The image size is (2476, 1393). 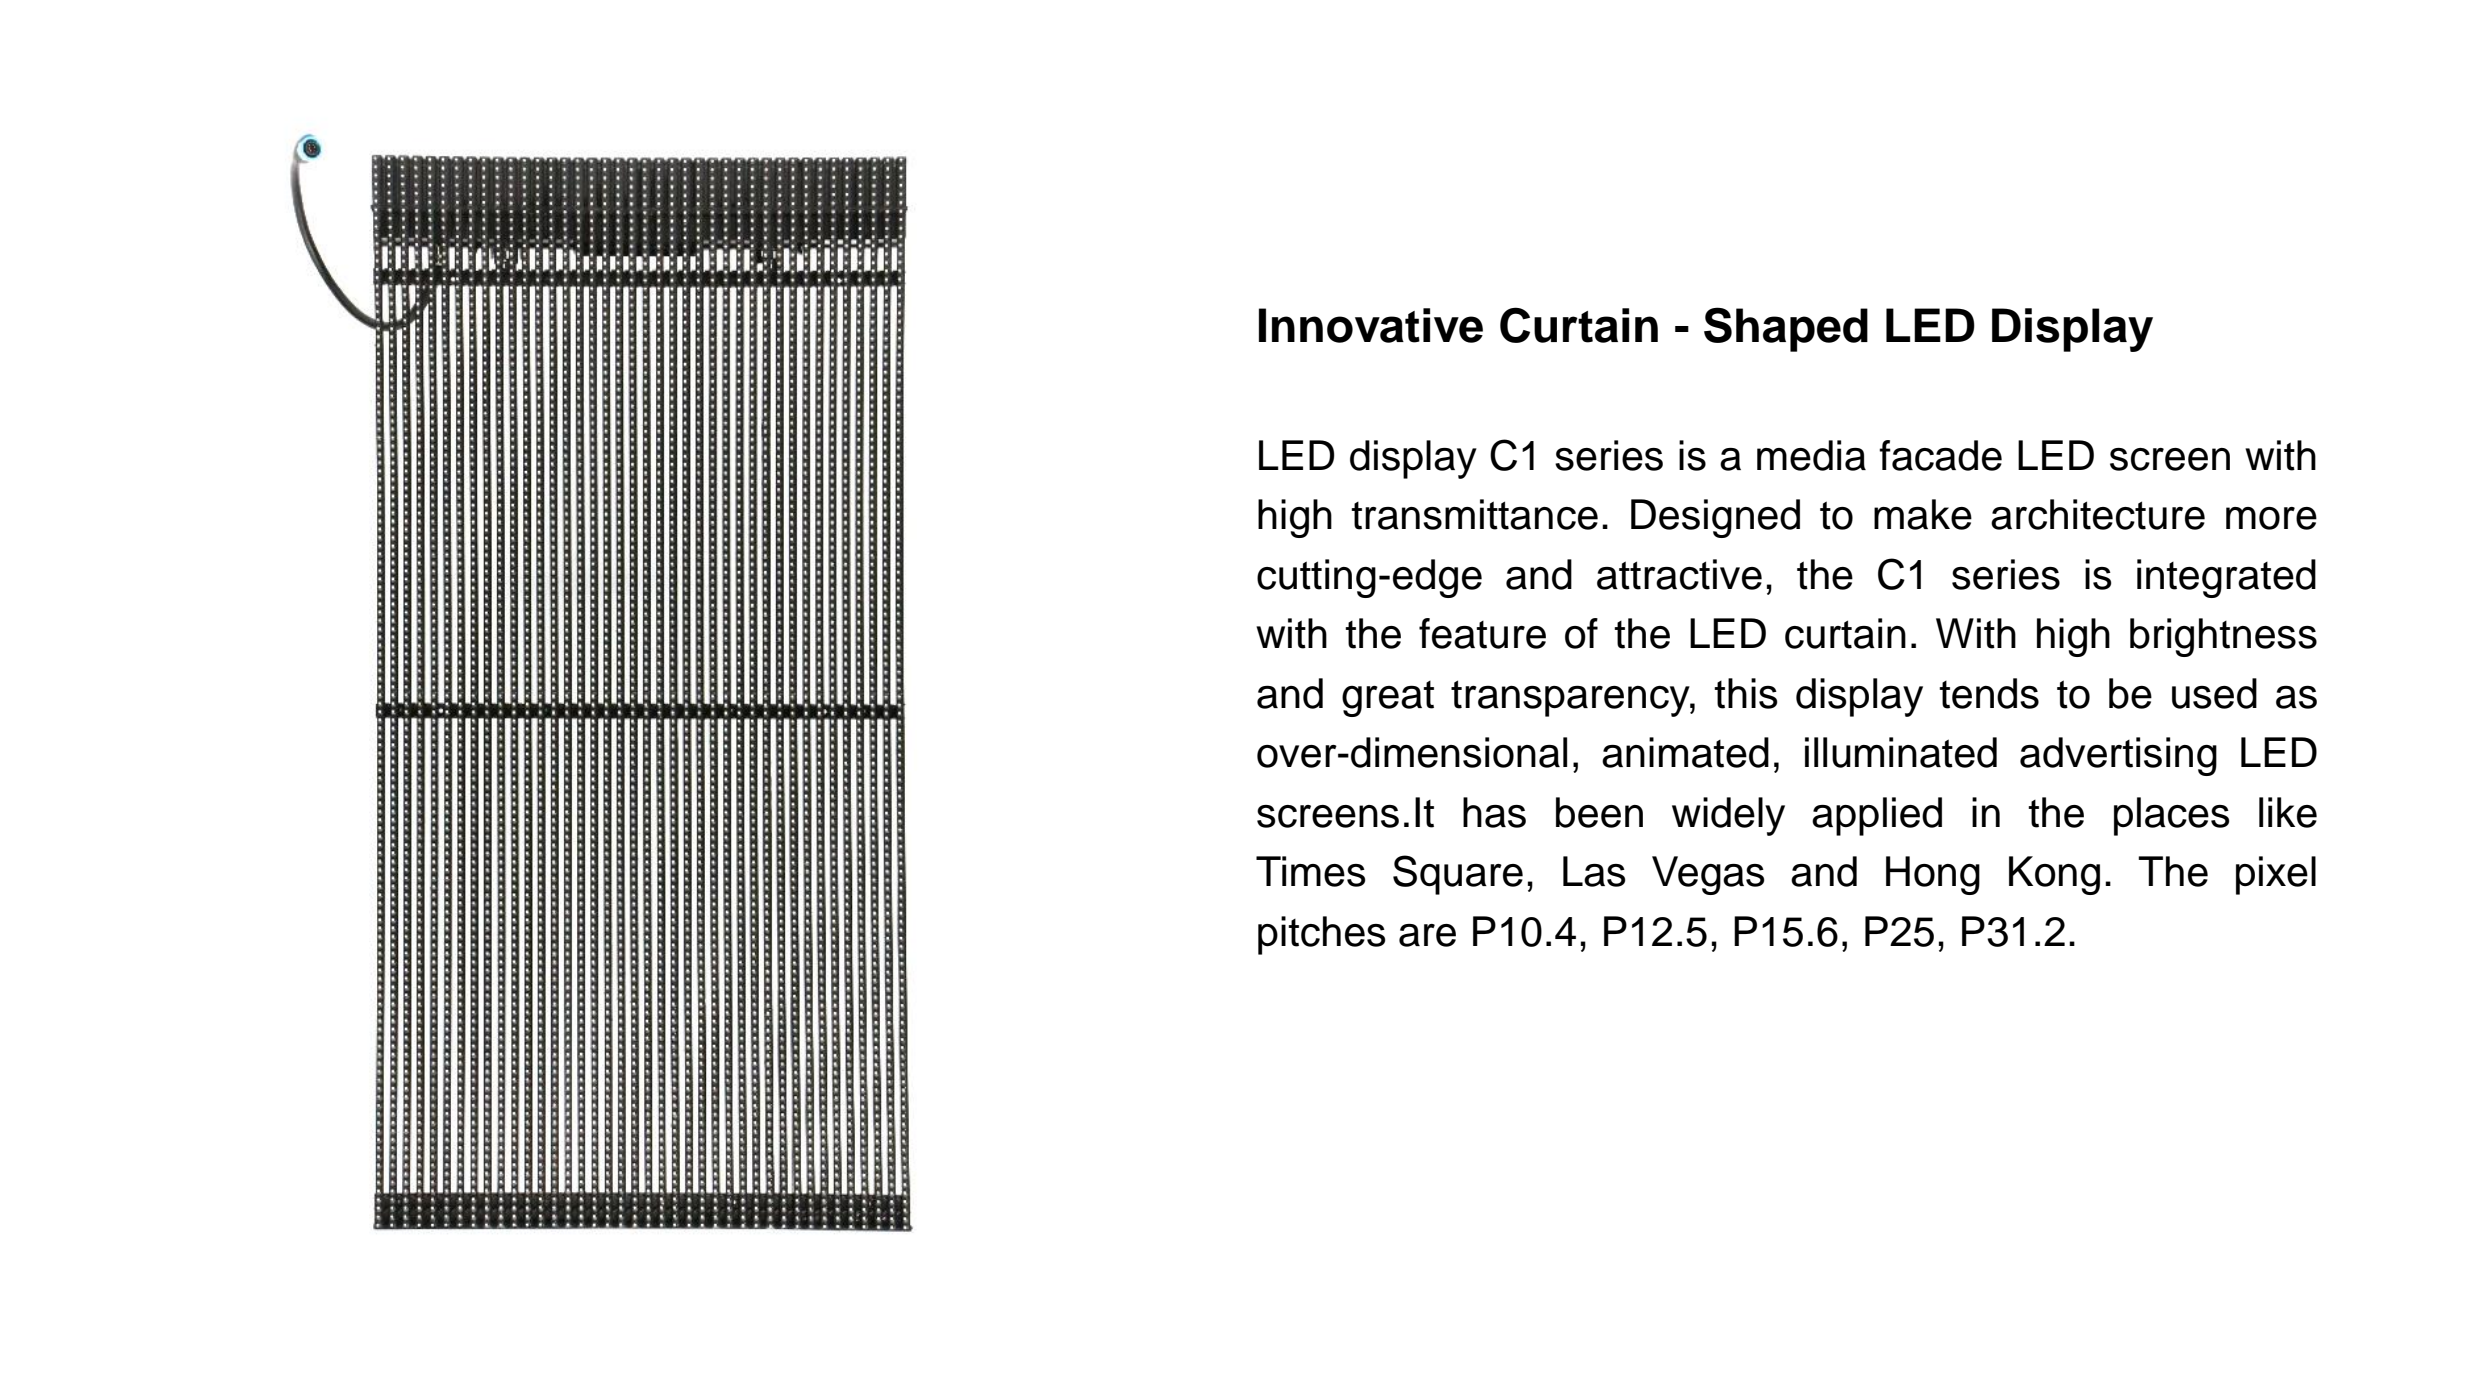 What do you see at coordinates (2214, 693) in the screenshot?
I see `used` at bounding box center [2214, 693].
